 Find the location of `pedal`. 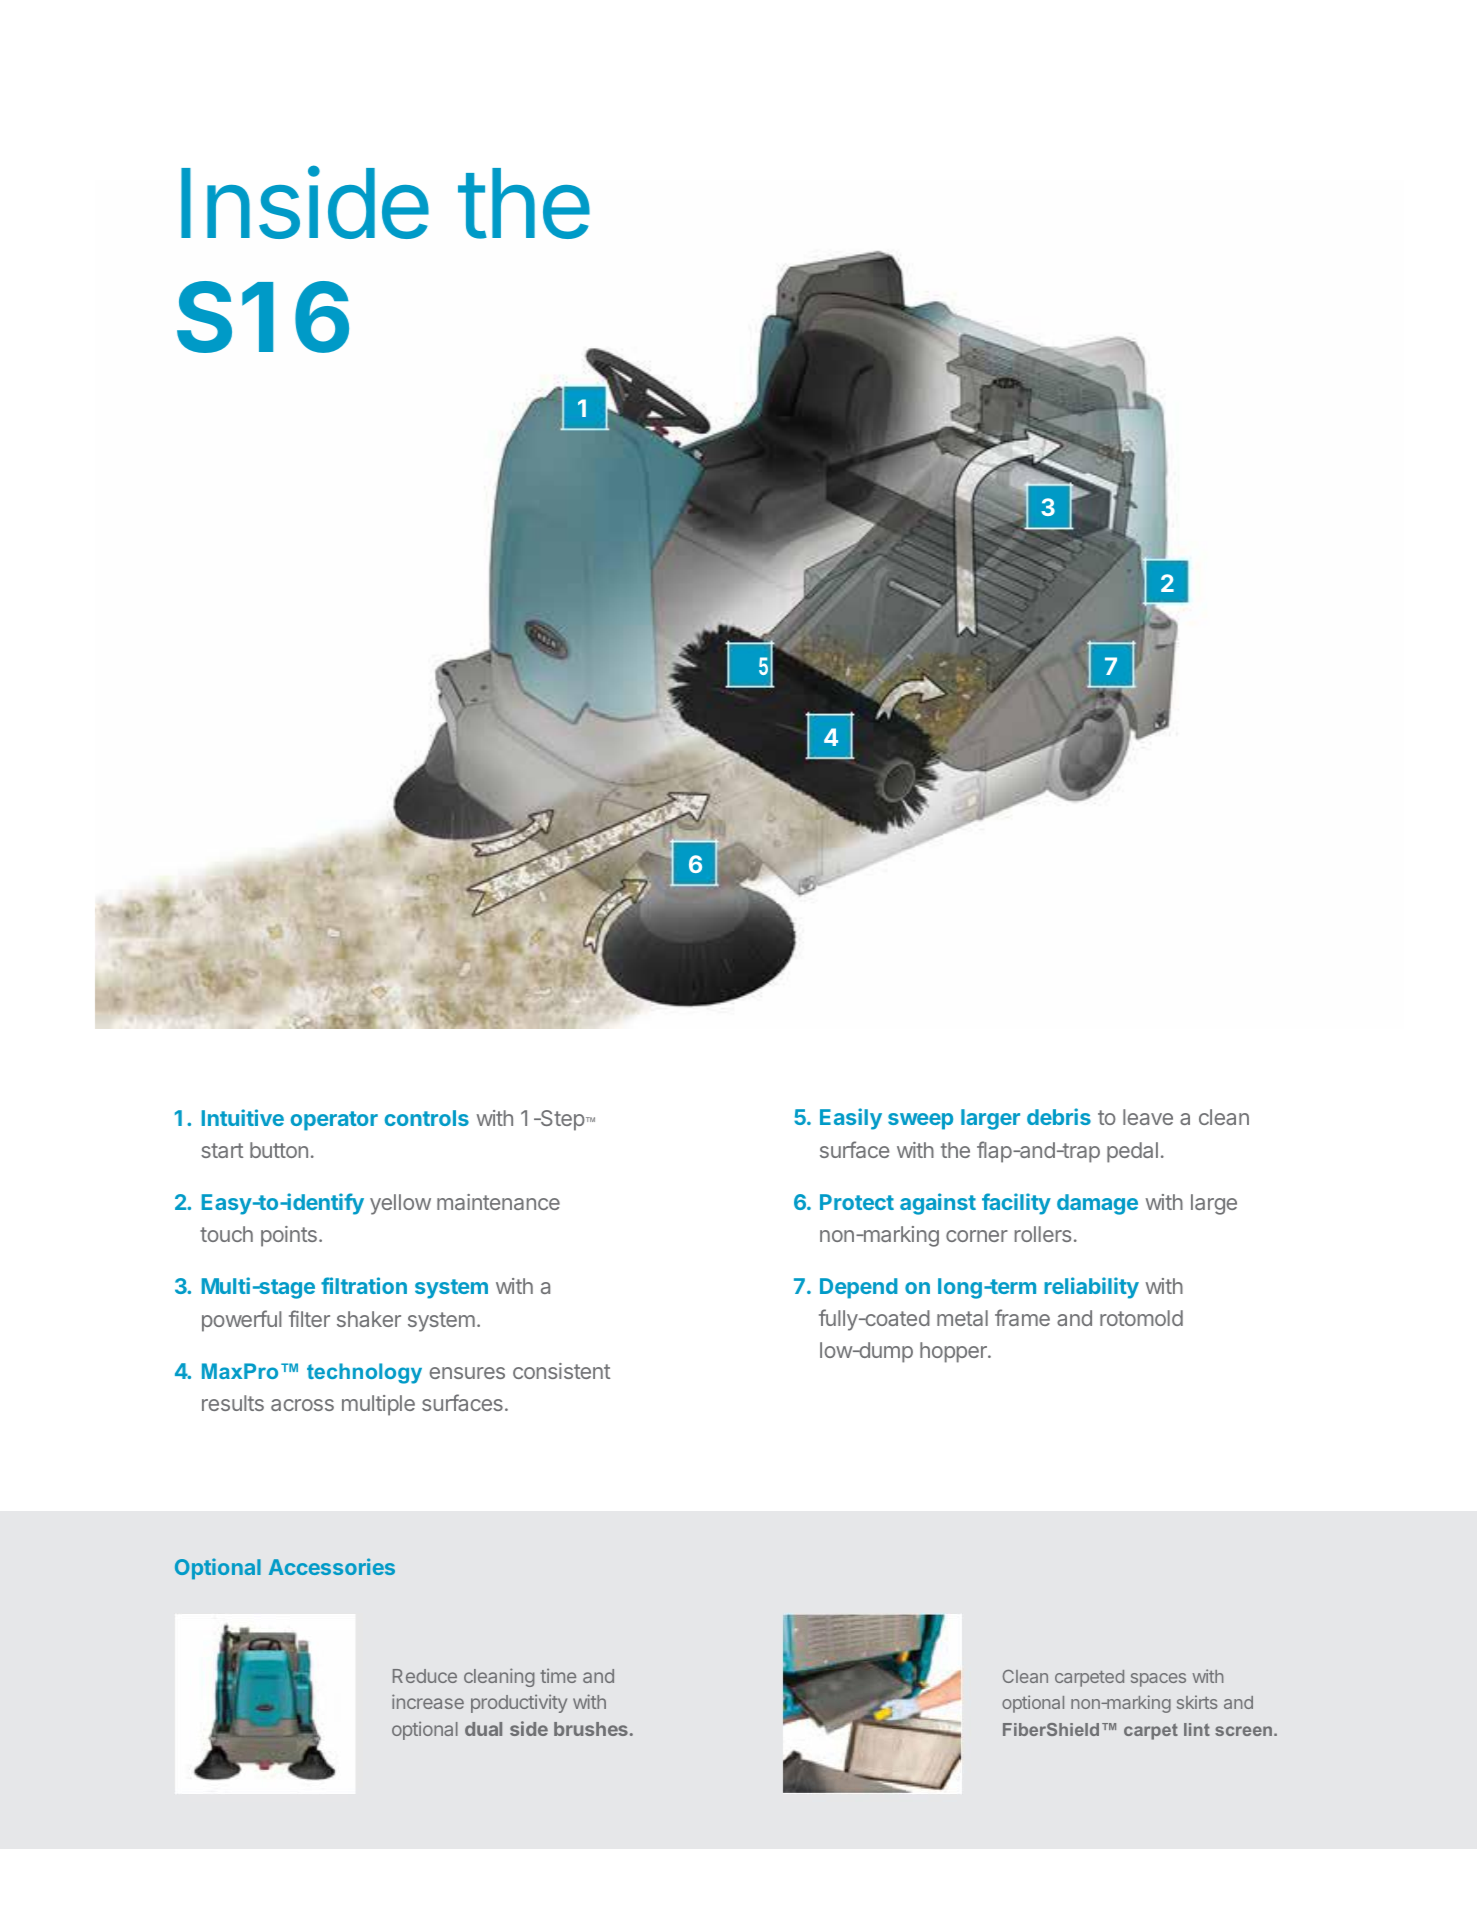

pedal is located at coordinates (1132, 1152).
